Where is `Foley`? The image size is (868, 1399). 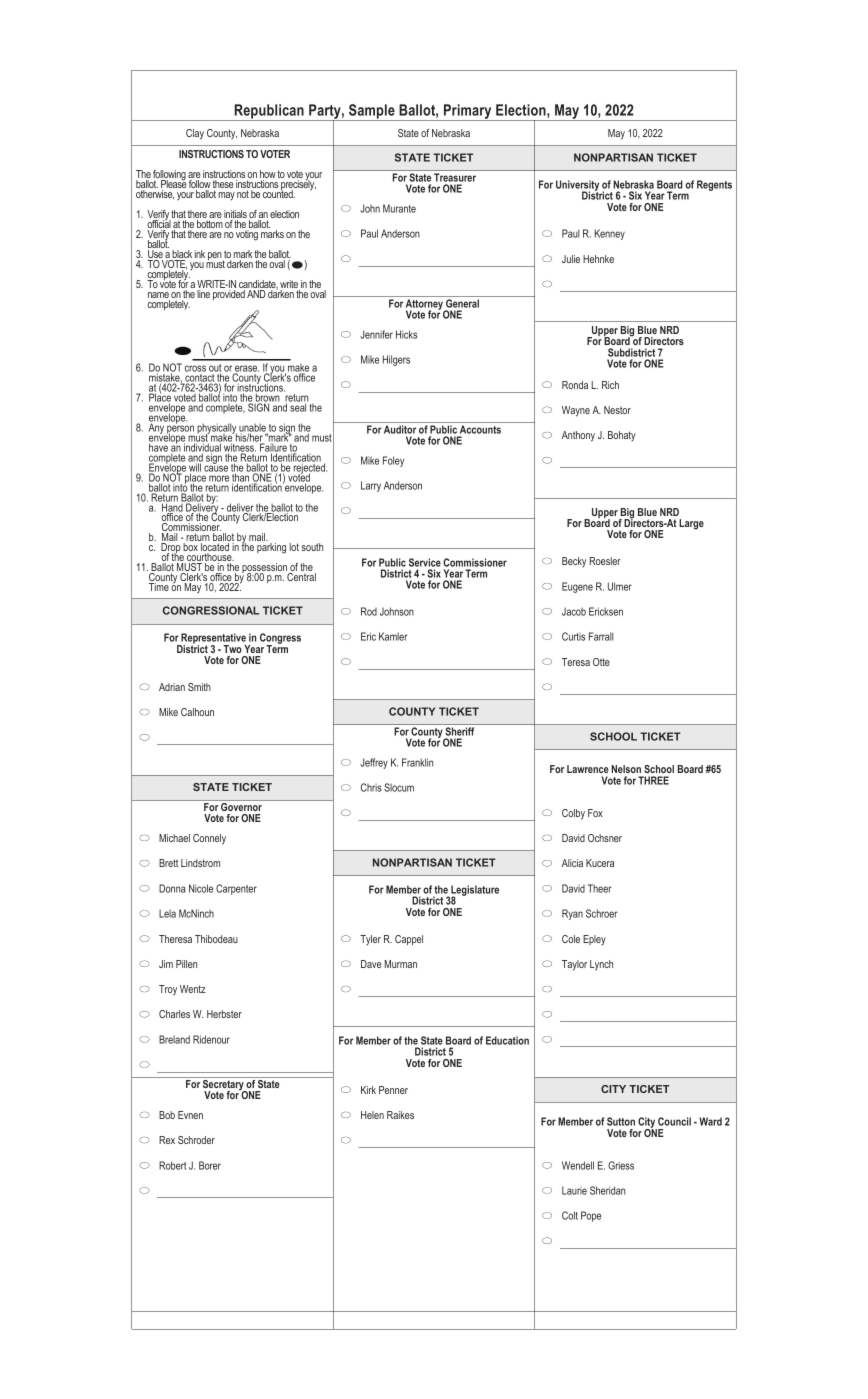 Foley is located at coordinates (393, 461).
